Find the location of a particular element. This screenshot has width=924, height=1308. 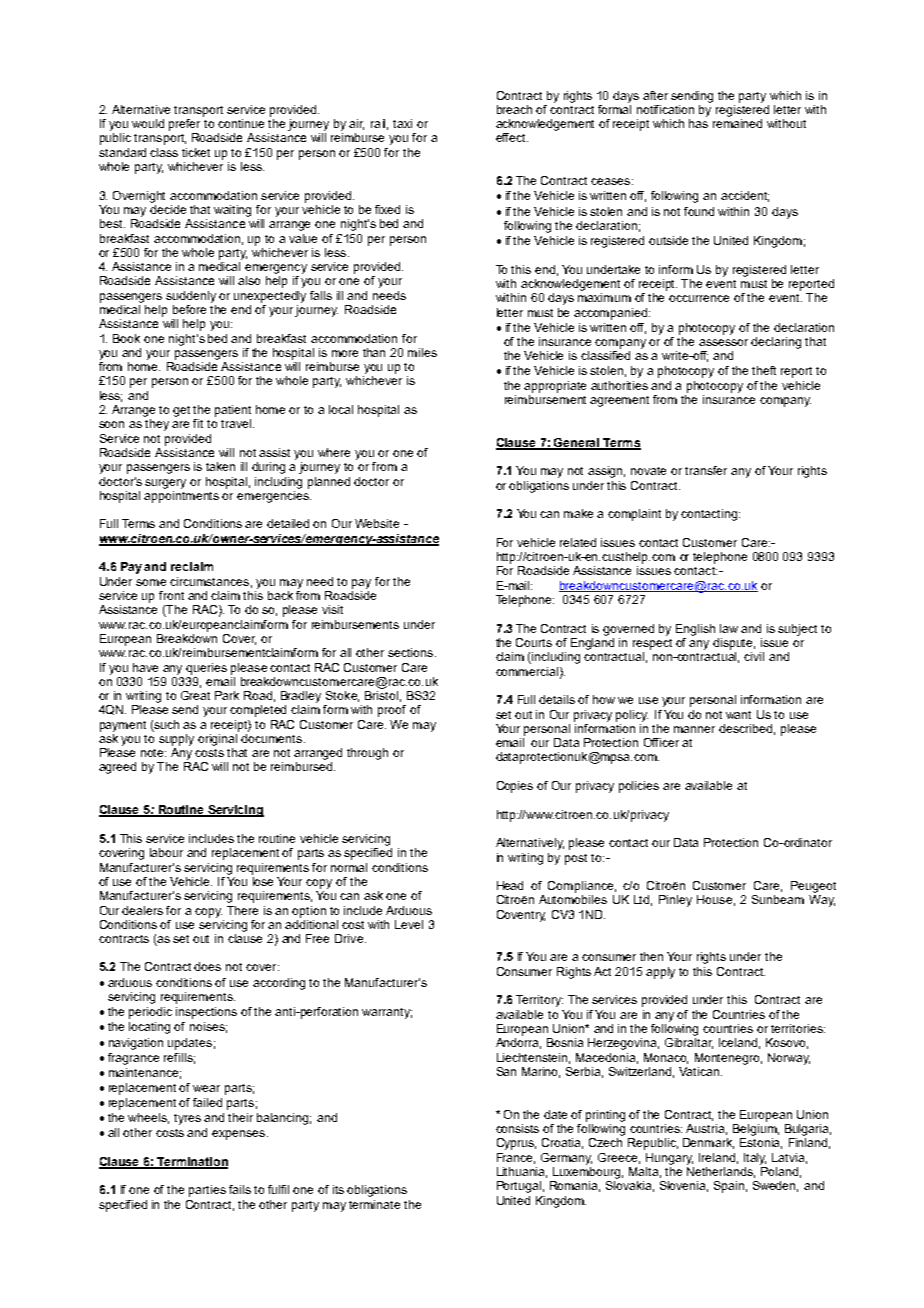

queries is located at coordinates (206, 669).
